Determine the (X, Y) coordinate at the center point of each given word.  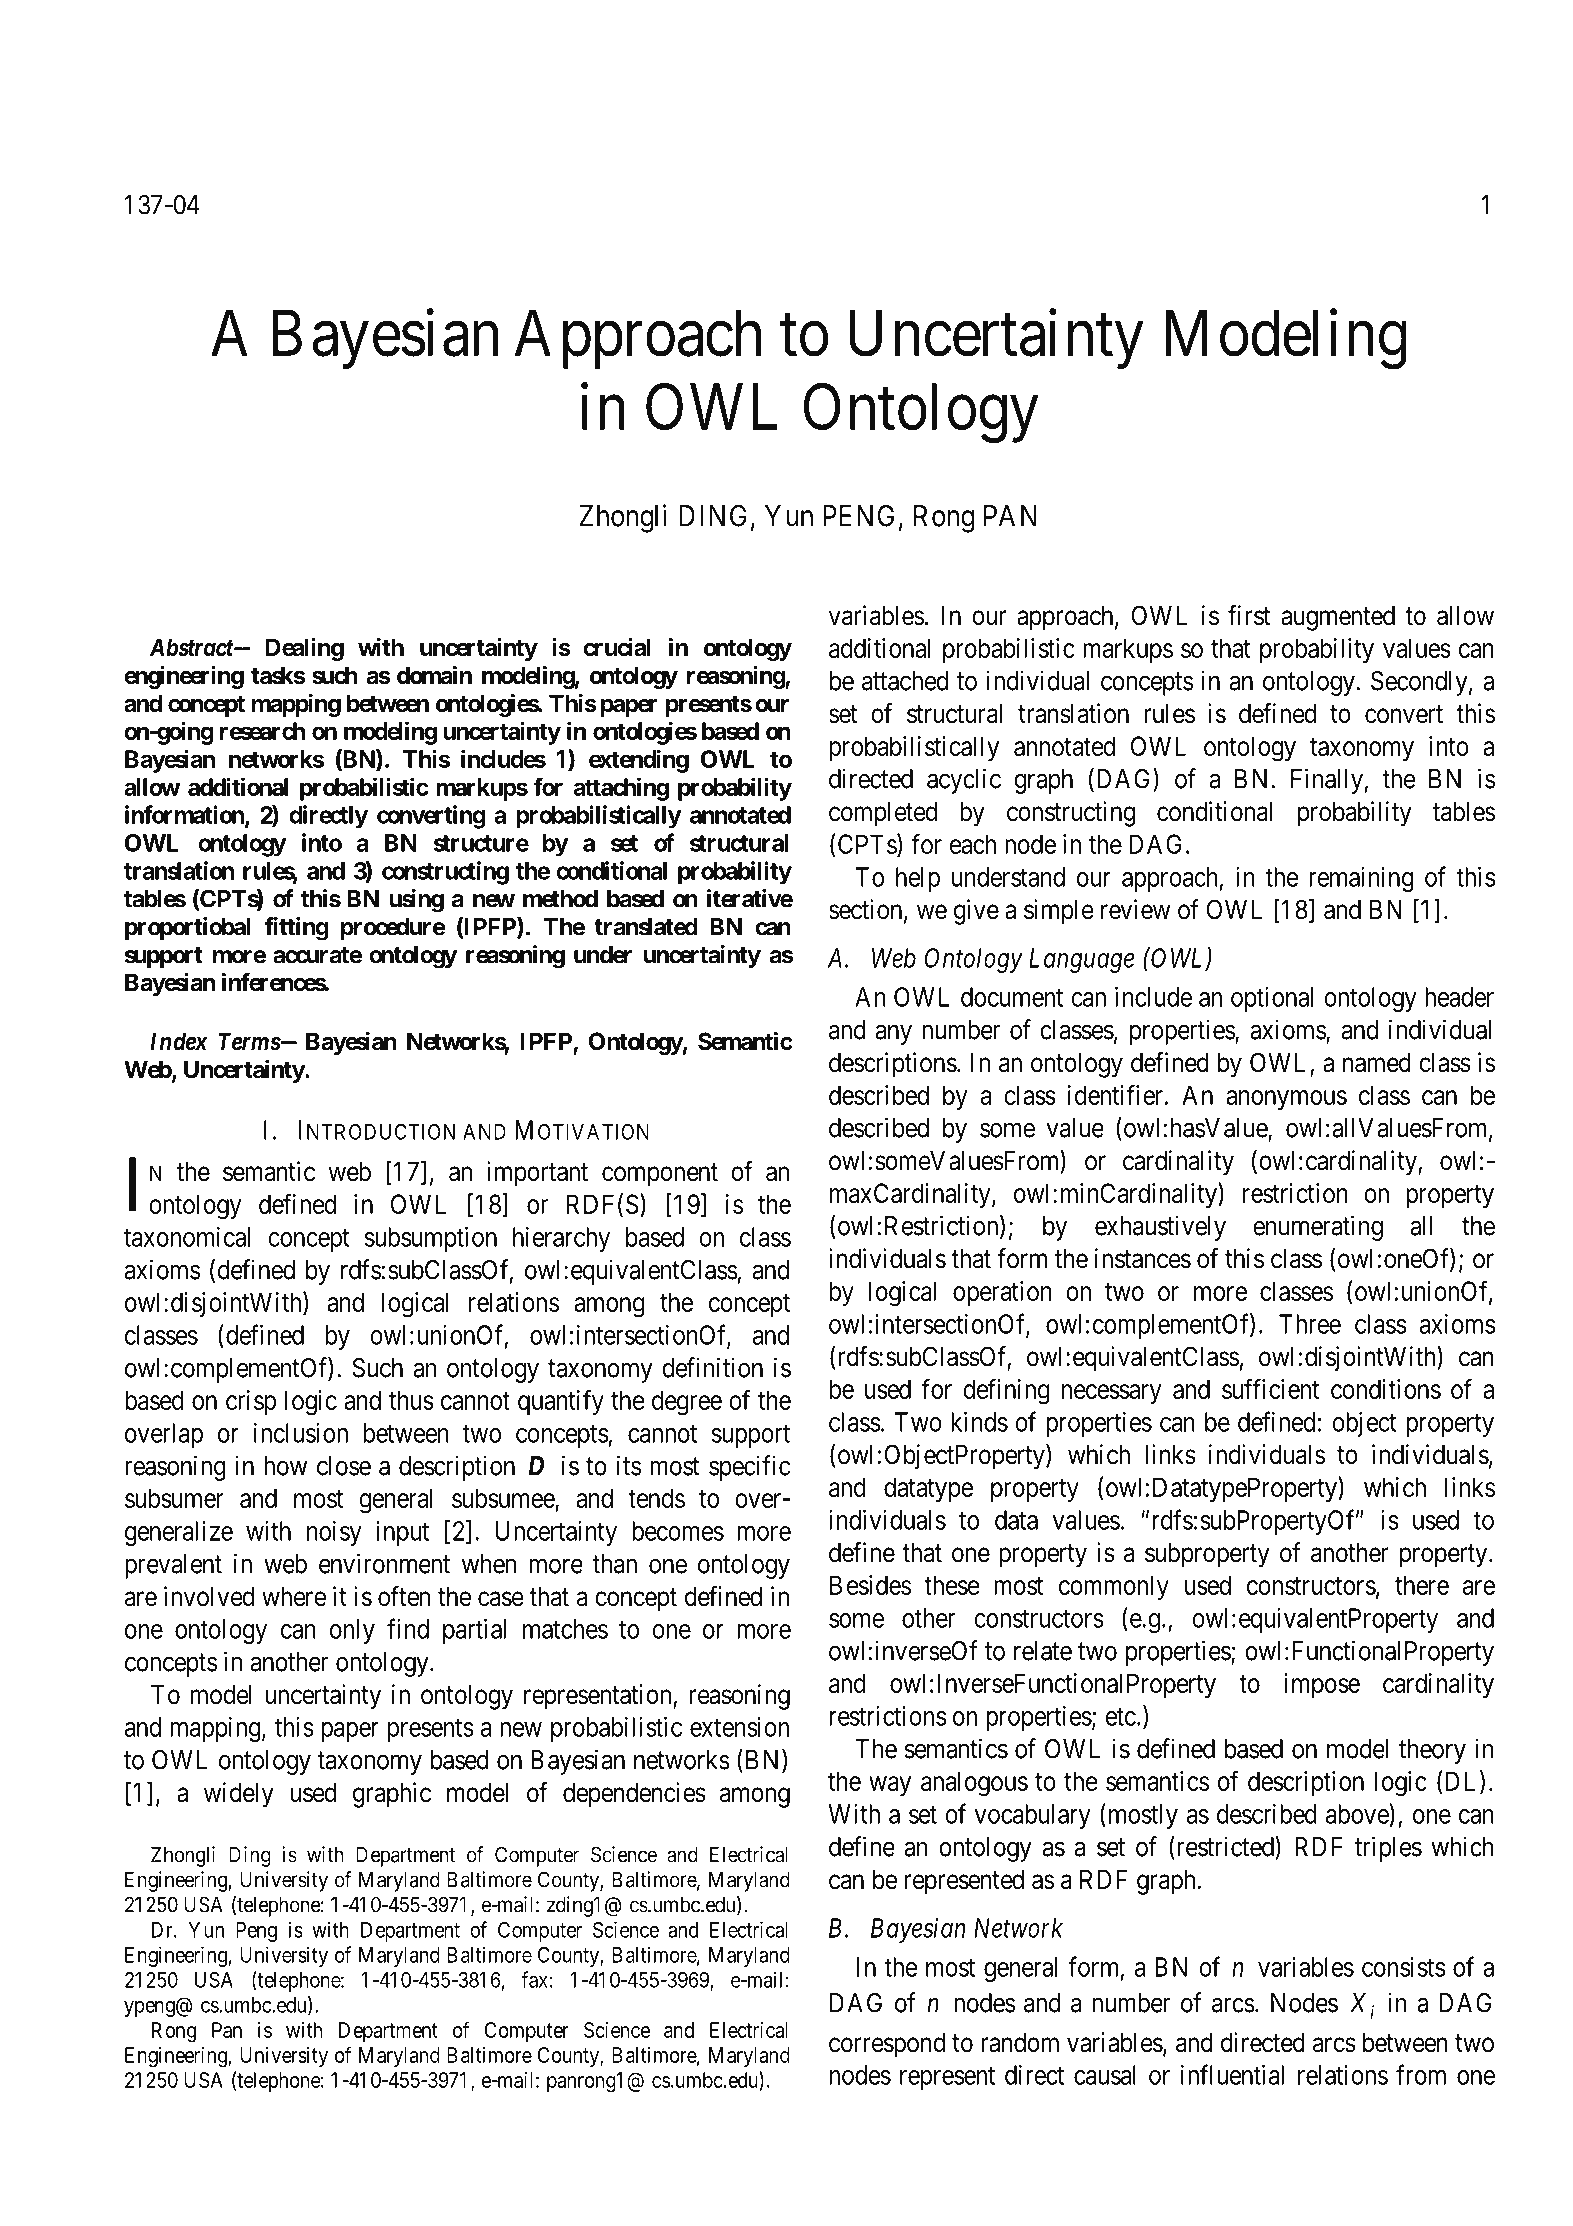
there (1422, 1585)
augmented (1338, 618)
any (894, 1035)
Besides (870, 1585)
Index (179, 1041)
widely (239, 1795)
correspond (887, 2045)
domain (434, 675)
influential (1232, 2074)
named (1377, 1063)
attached (905, 681)
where (294, 1597)
